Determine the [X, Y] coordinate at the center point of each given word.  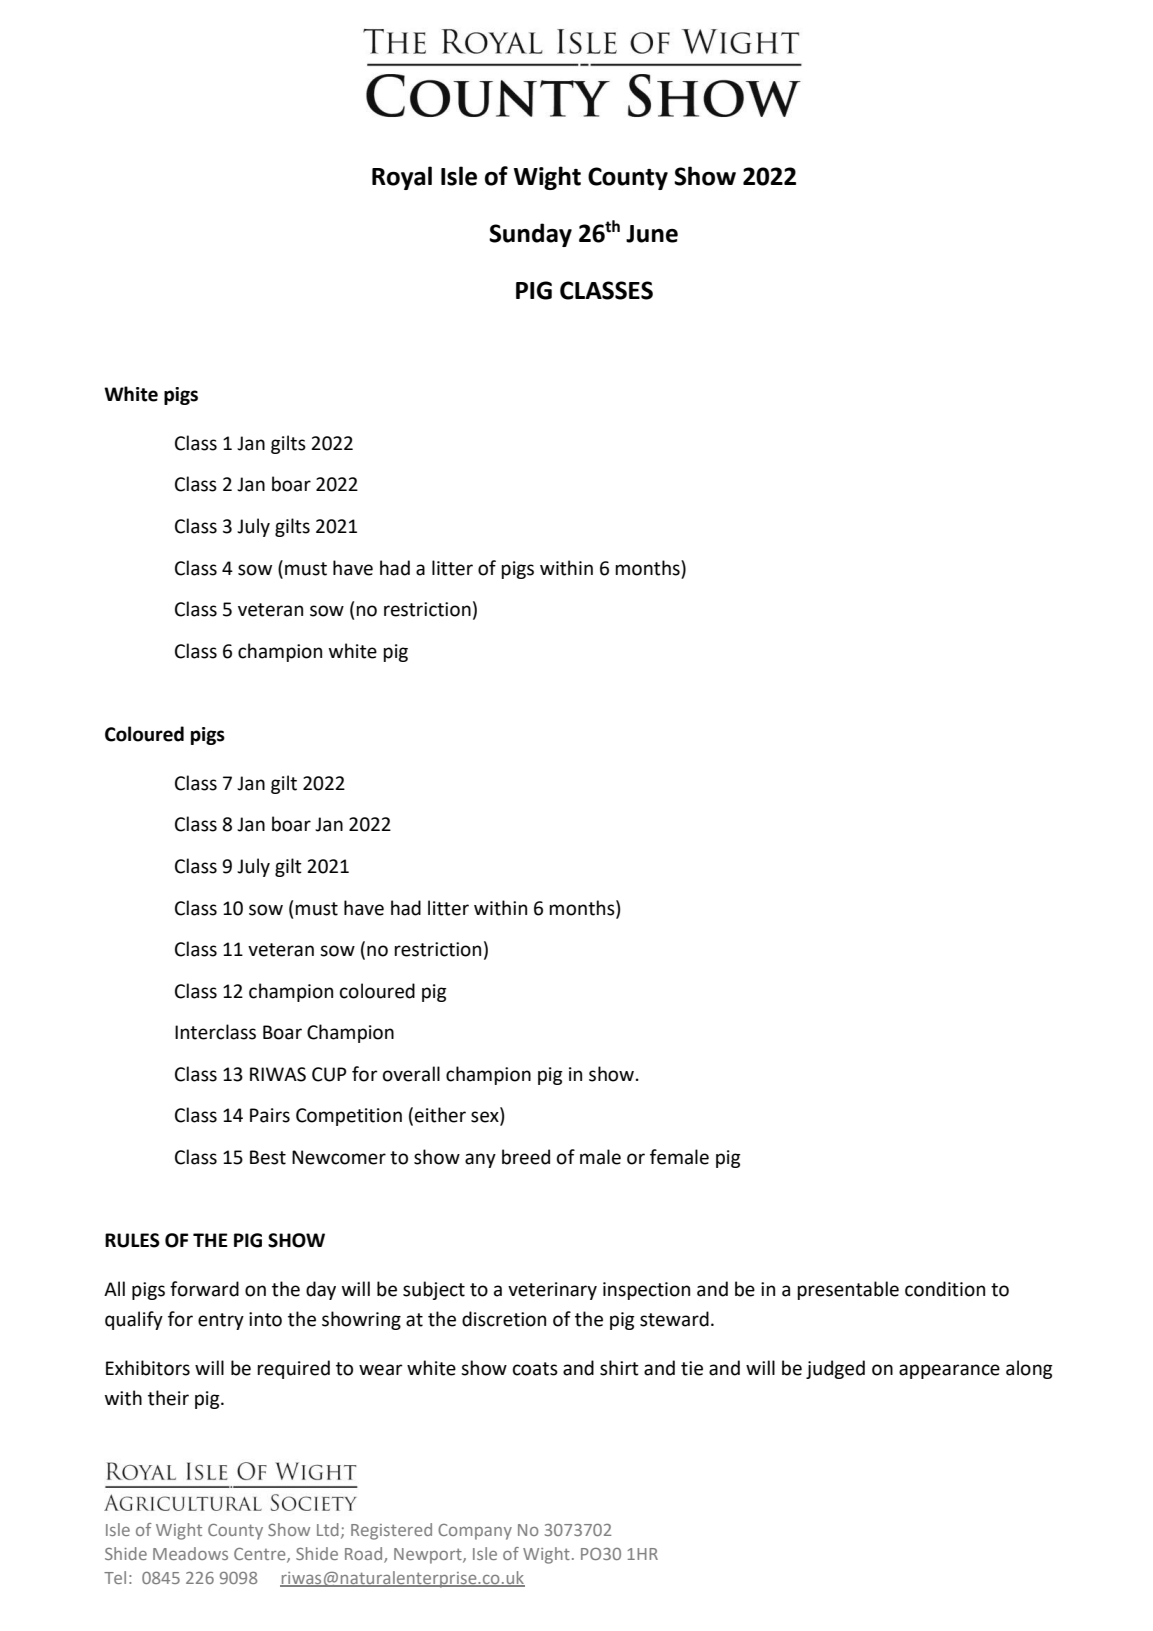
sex [486, 1118]
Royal [402, 178]
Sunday [530, 235]
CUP [329, 1074]
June [652, 234]
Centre [261, 1555]
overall [411, 1074]
